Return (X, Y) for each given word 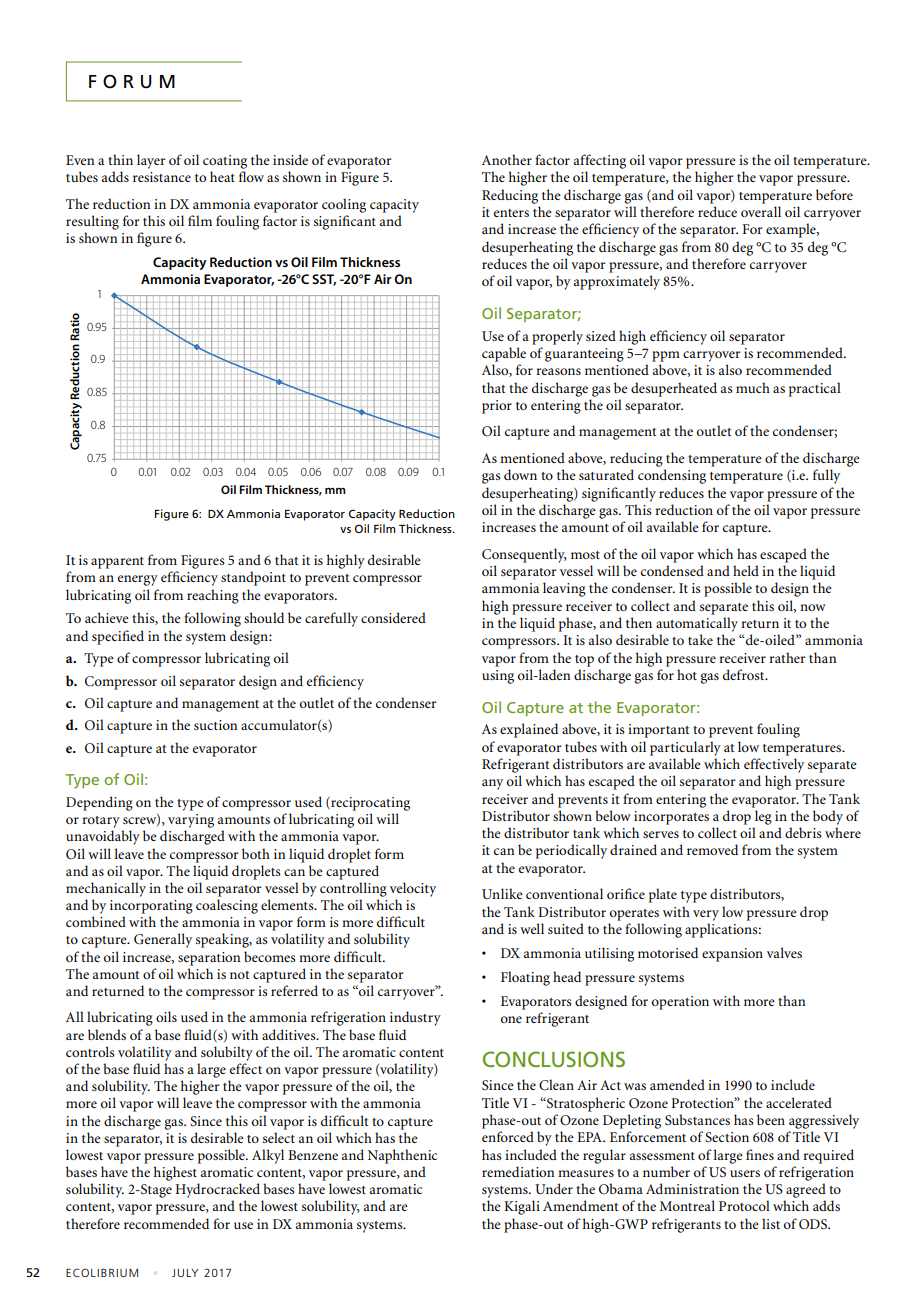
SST (324, 280)
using (498, 677)
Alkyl (268, 1156)
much (753, 387)
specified (118, 637)
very (706, 915)
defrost (745, 674)
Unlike (502, 893)
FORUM (132, 81)
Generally (163, 940)
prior (497, 407)
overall (761, 211)
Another (507, 159)
